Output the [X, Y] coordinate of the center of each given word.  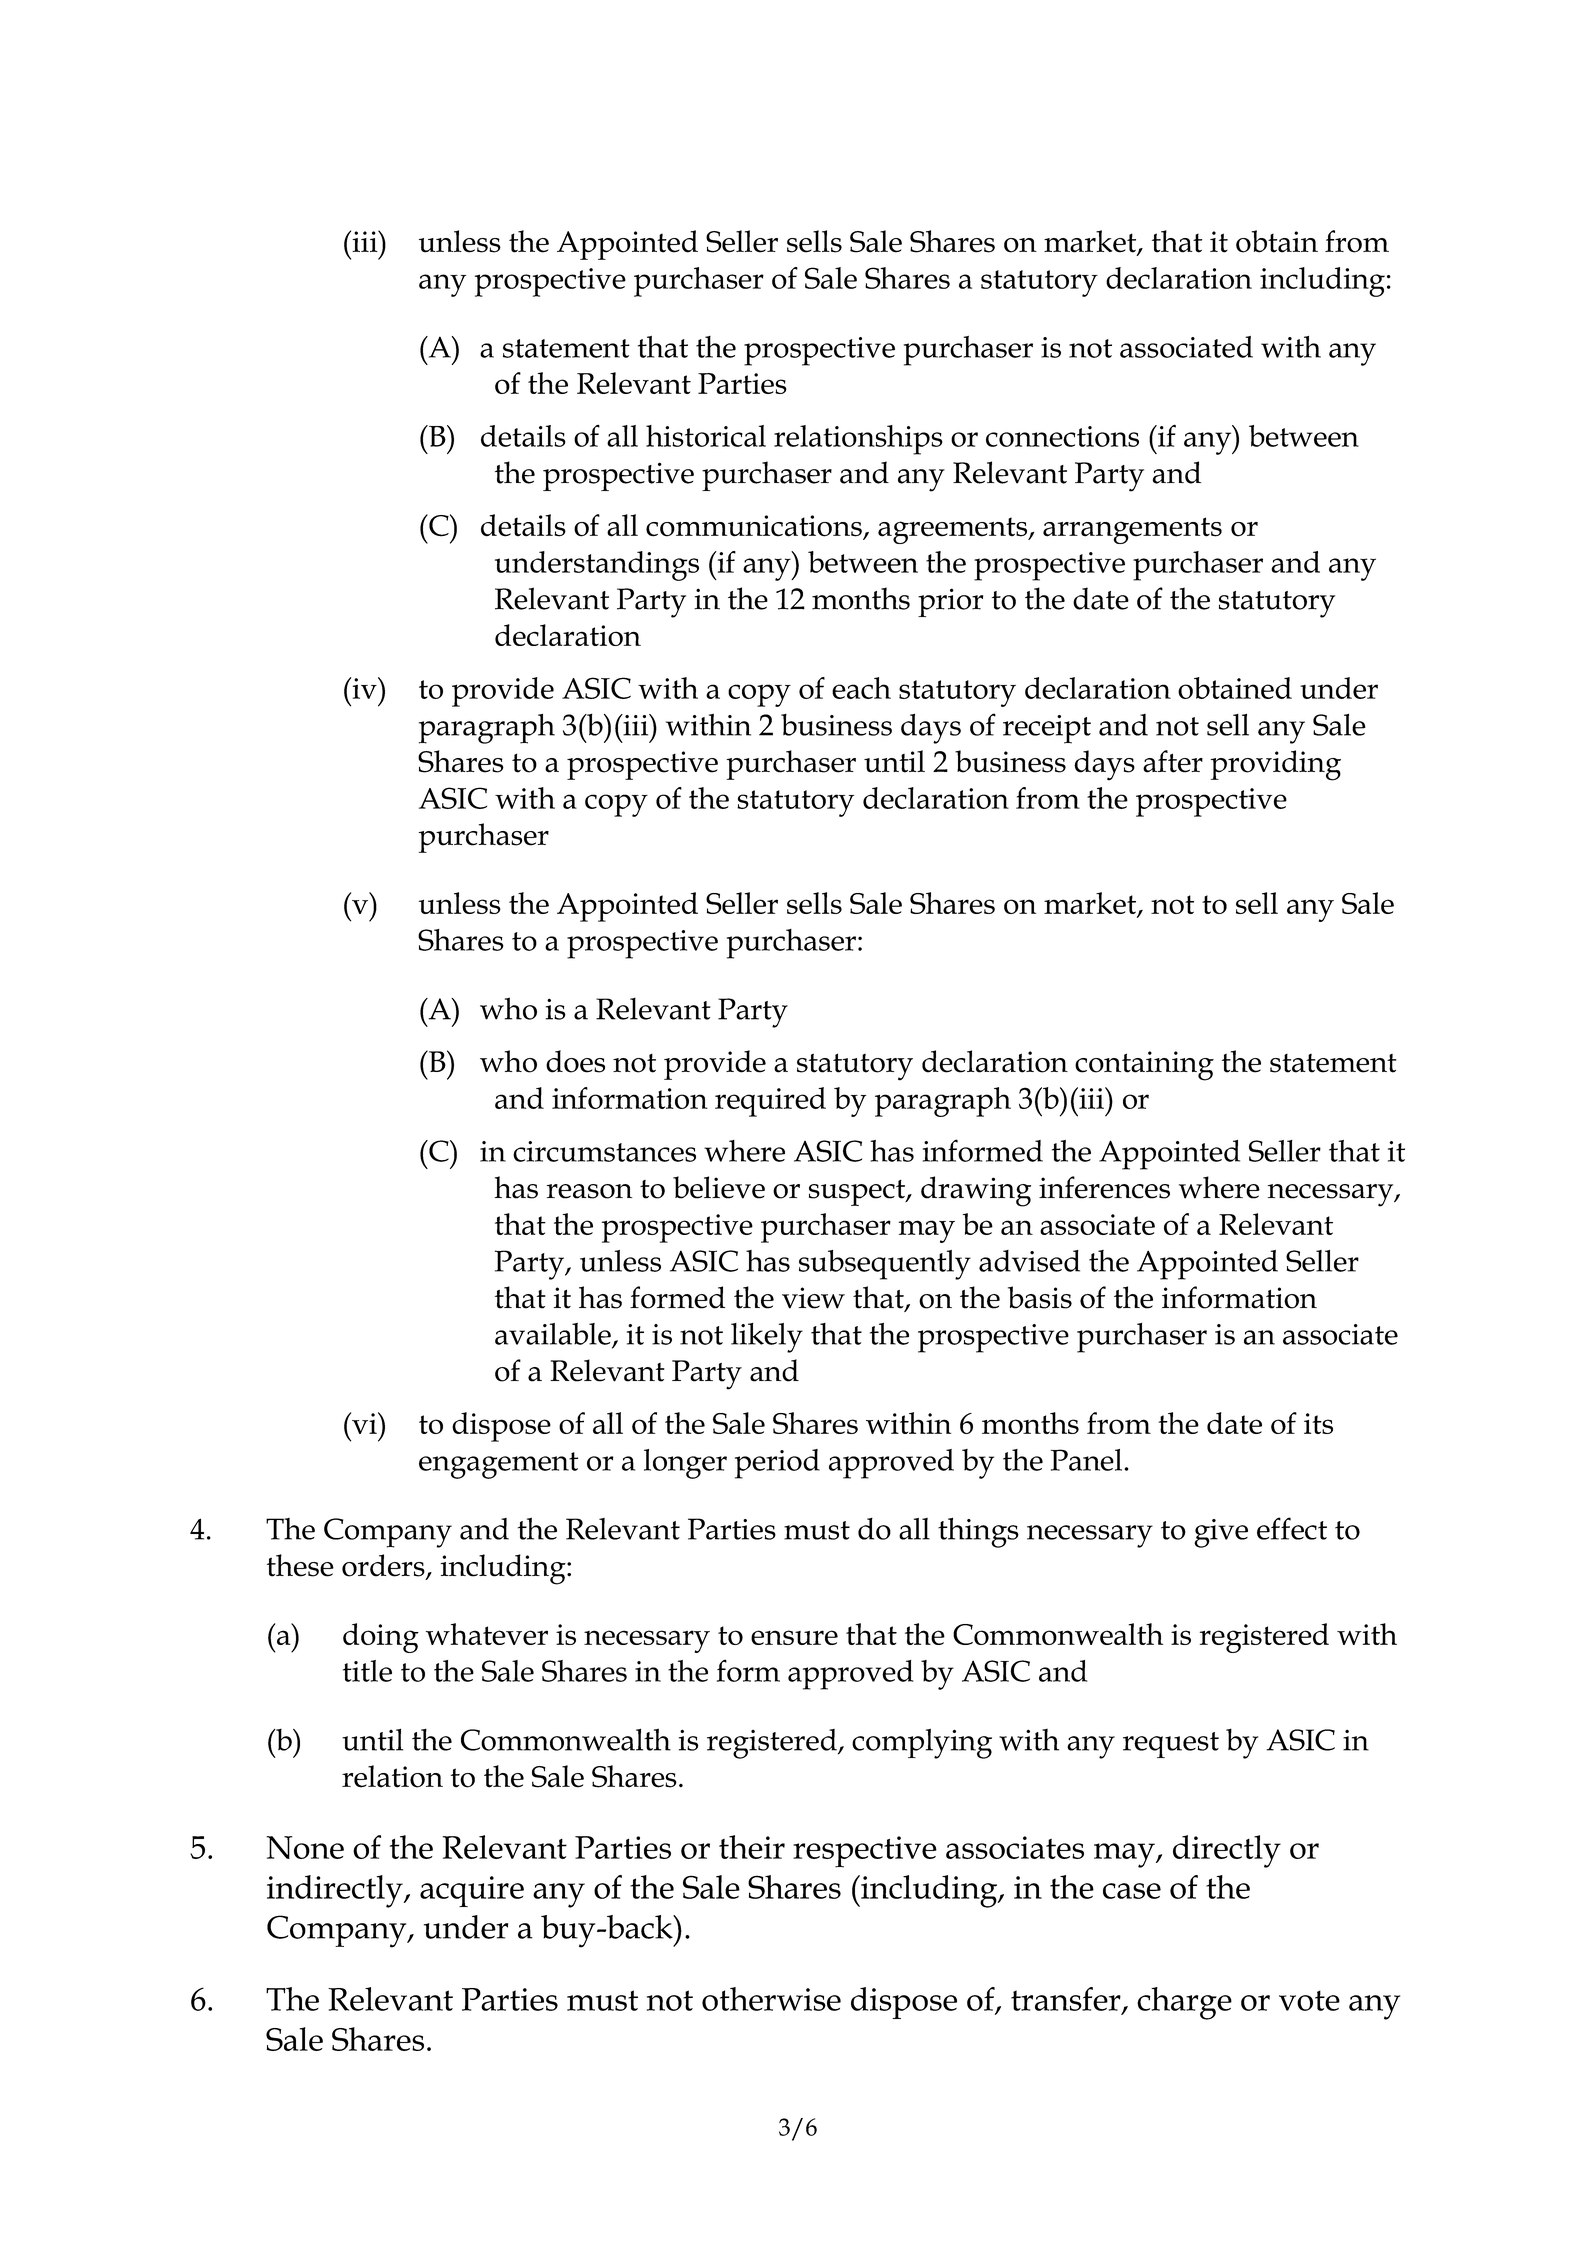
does [575, 1061]
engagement [498, 1465]
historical [706, 436]
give [1221, 1533]
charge [1184, 2003]
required [770, 1102]
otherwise [771, 1999]
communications [755, 527]
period [777, 1464]
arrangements [1132, 530]
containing [1144, 1066]
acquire [472, 1891]
